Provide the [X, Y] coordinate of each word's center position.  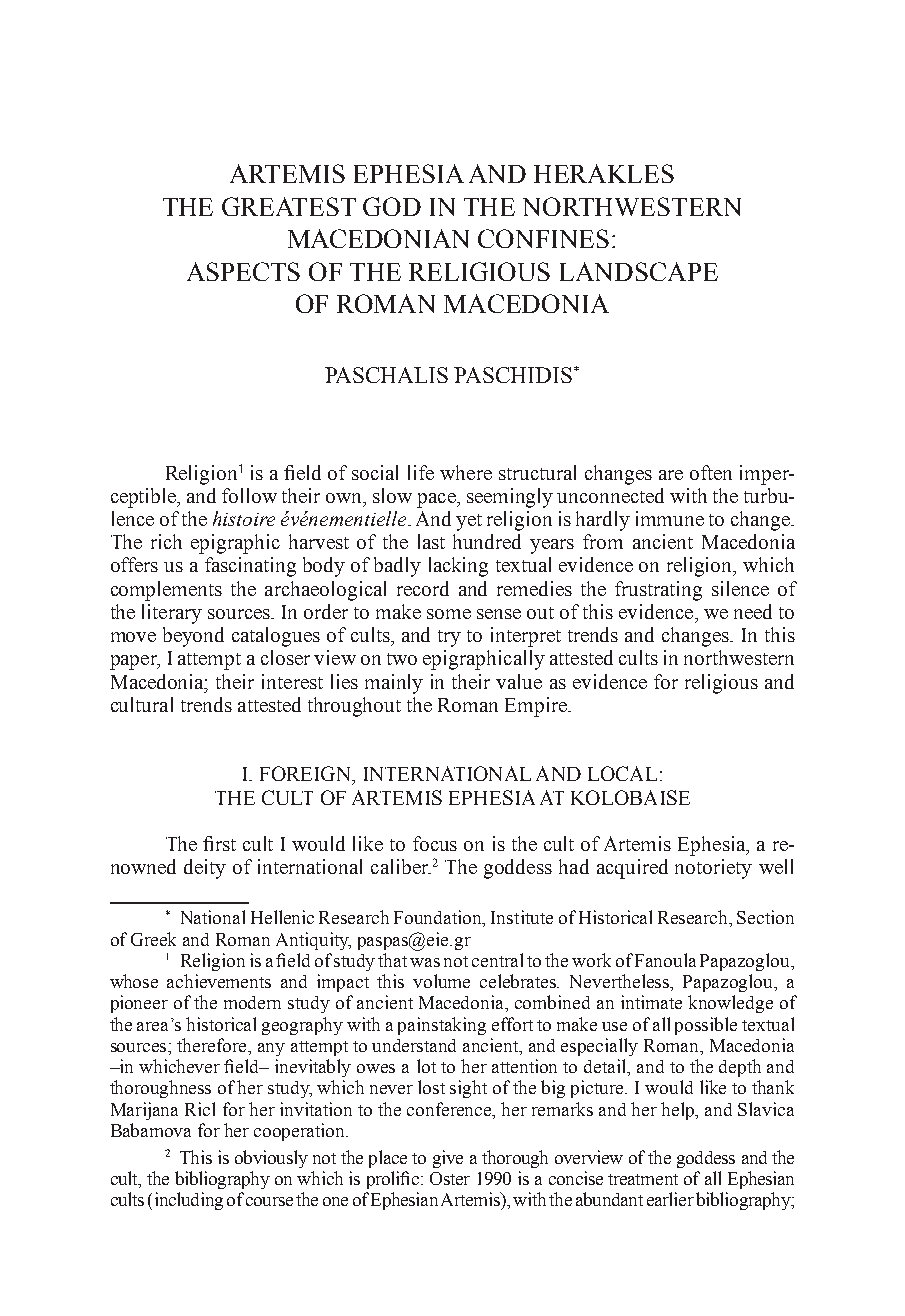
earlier [670, 1199]
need [753, 611]
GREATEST [289, 206]
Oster [450, 1178]
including [189, 1201]
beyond [193, 637]
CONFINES [543, 238]
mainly [394, 684]
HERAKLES [604, 173]
